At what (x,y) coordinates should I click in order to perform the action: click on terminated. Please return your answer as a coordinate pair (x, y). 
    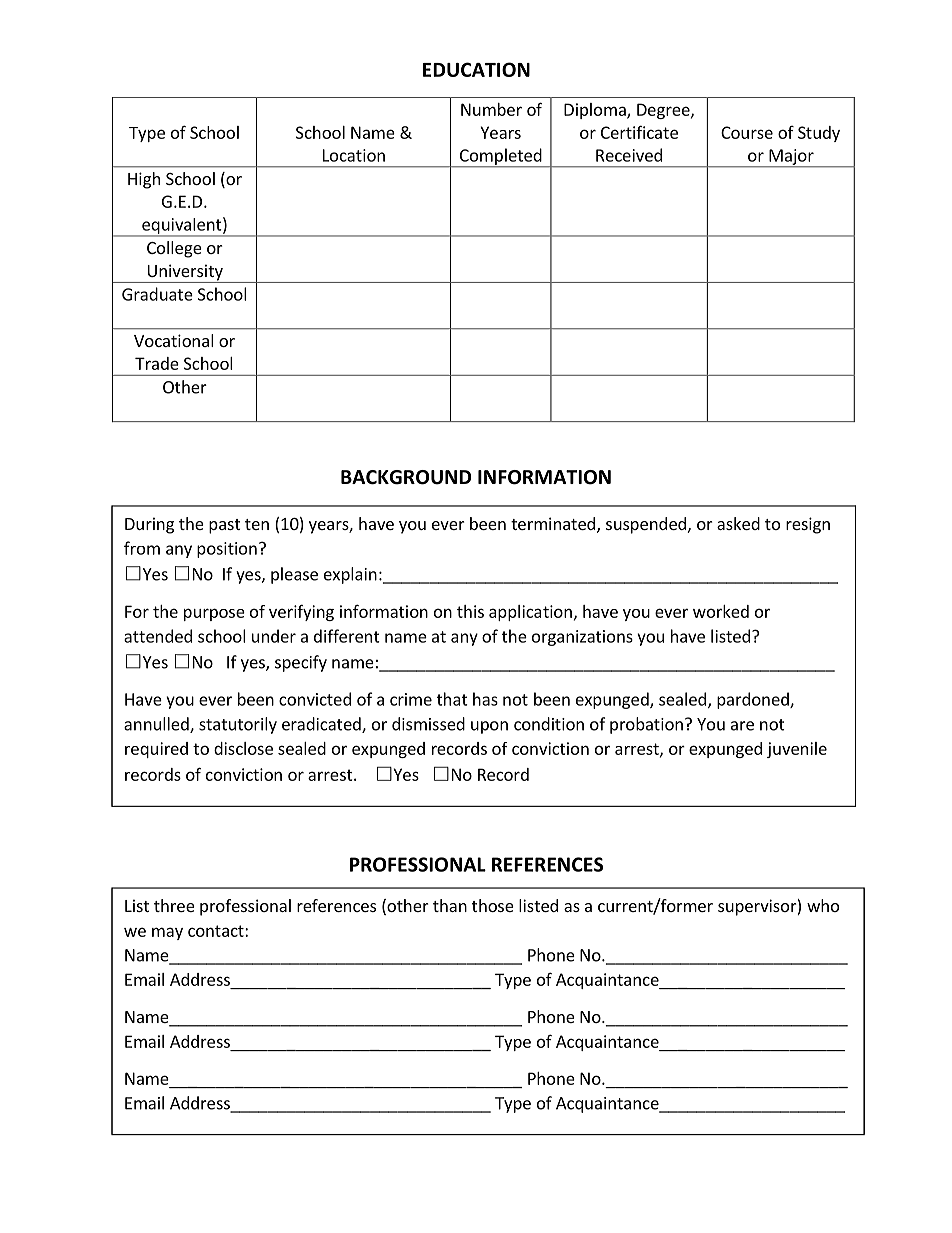
    Looking at the image, I should click on (553, 523).
